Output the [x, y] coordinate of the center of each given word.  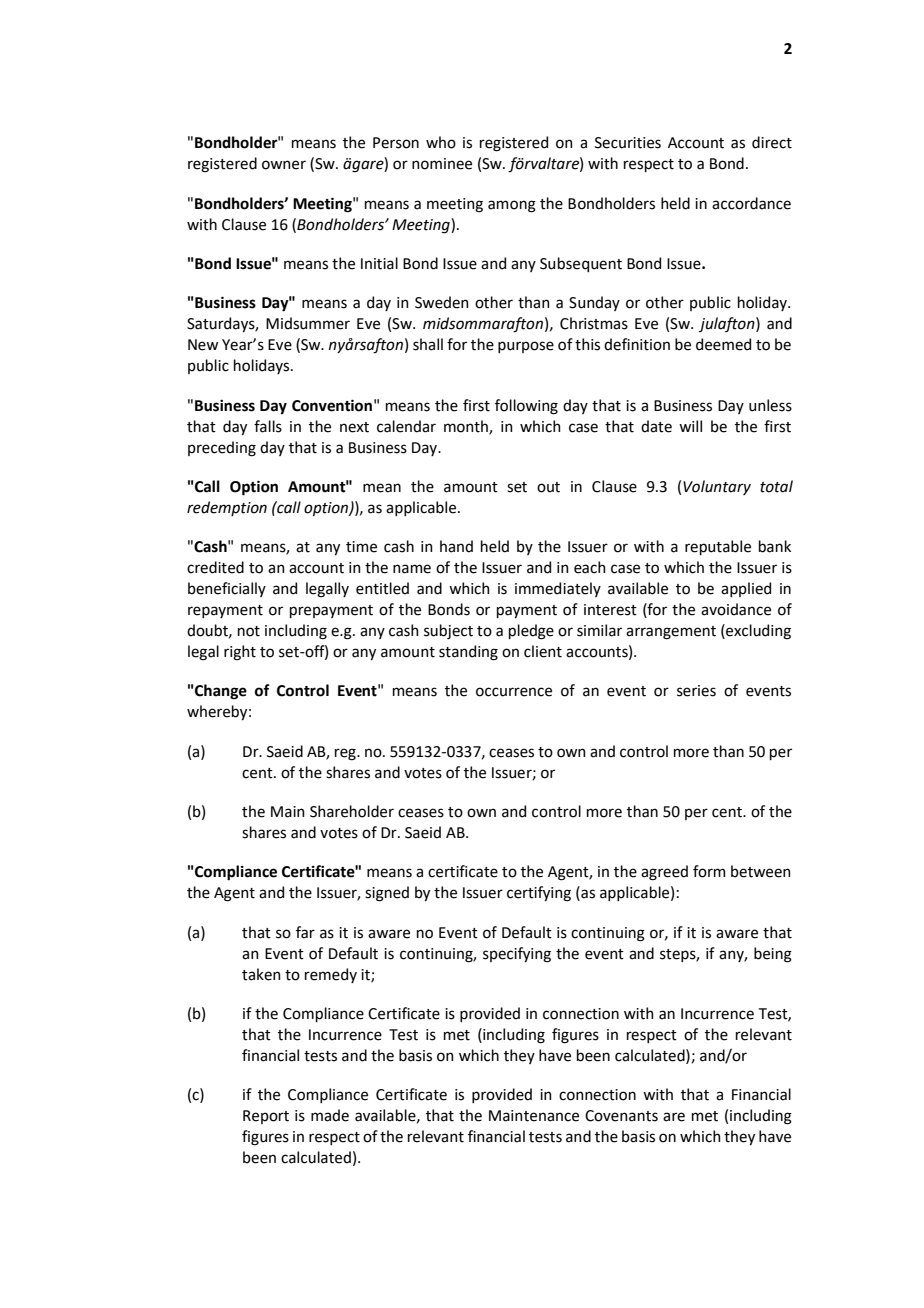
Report [266, 1117]
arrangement [671, 633]
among [512, 206]
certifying [539, 894]
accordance [751, 203]
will [690, 426]
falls [268, 426]
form [709, 871]
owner [284, 165]
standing [468, 653]
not [249, 631]
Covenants [621, 1116]
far [305, 932]
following [526, 407]
